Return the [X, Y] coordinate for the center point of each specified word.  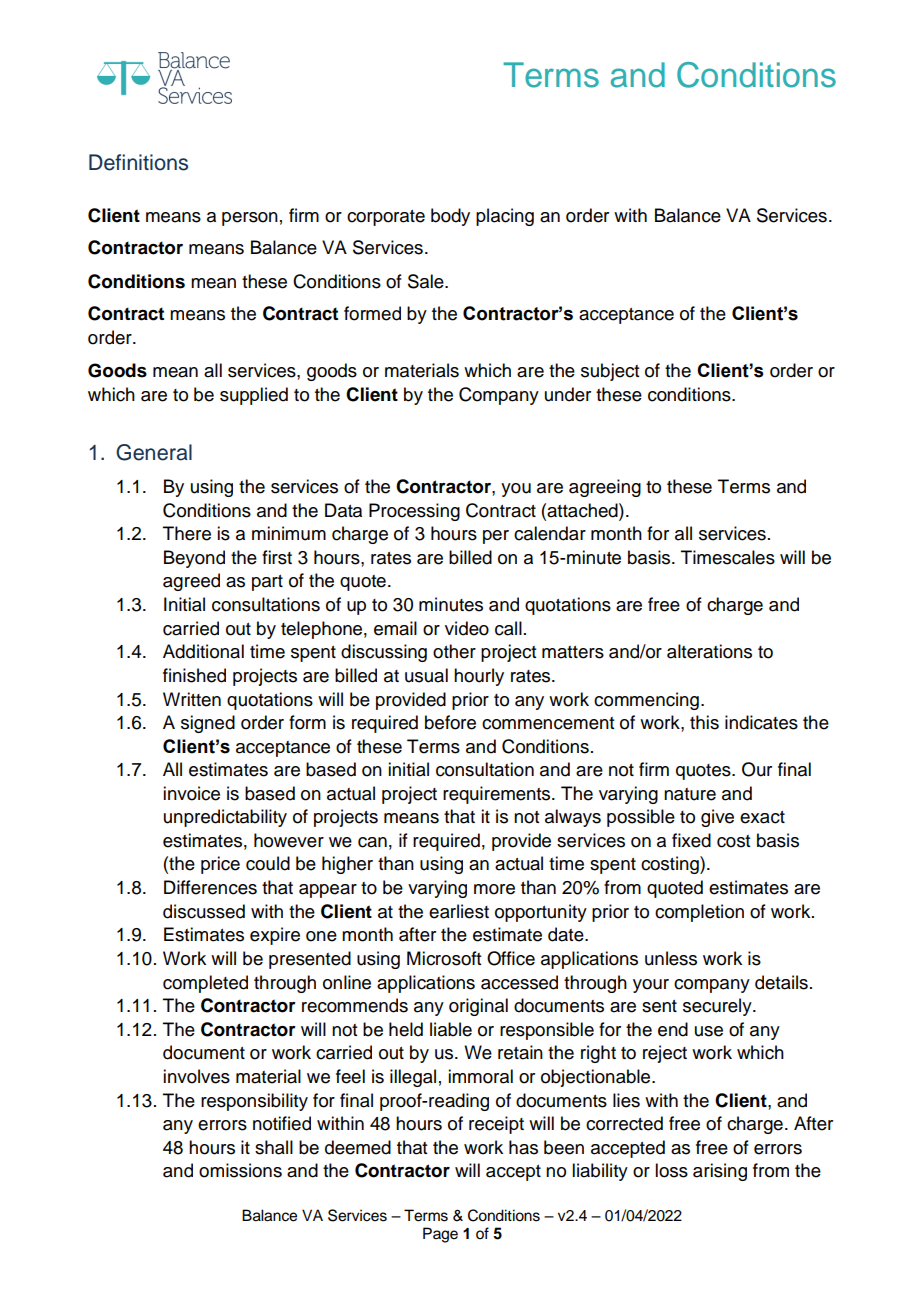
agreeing [605, 488]
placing [505, 217]
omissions [240, 1170]
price [220, 865]
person [250, 219]
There [187, 533]
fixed [691, 840]
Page [440, 1235]
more [494, 889]
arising [720, 1172]
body [450, 217]
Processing [414, 512]
